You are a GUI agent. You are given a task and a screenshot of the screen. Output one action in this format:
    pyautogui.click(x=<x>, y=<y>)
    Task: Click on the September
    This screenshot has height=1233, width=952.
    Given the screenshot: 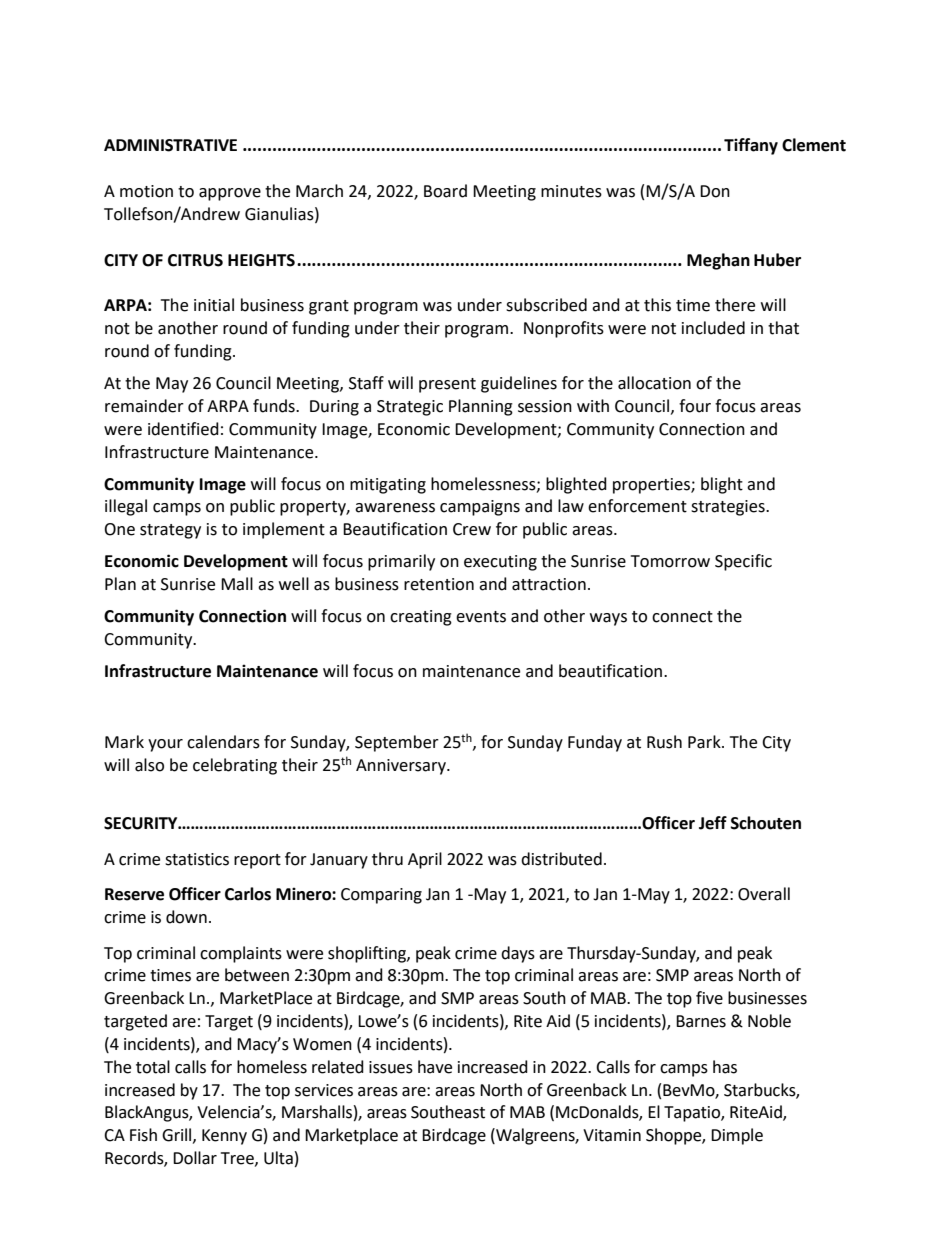 What is the action you would take?
    pyautogui.click(x=397, y=743)
